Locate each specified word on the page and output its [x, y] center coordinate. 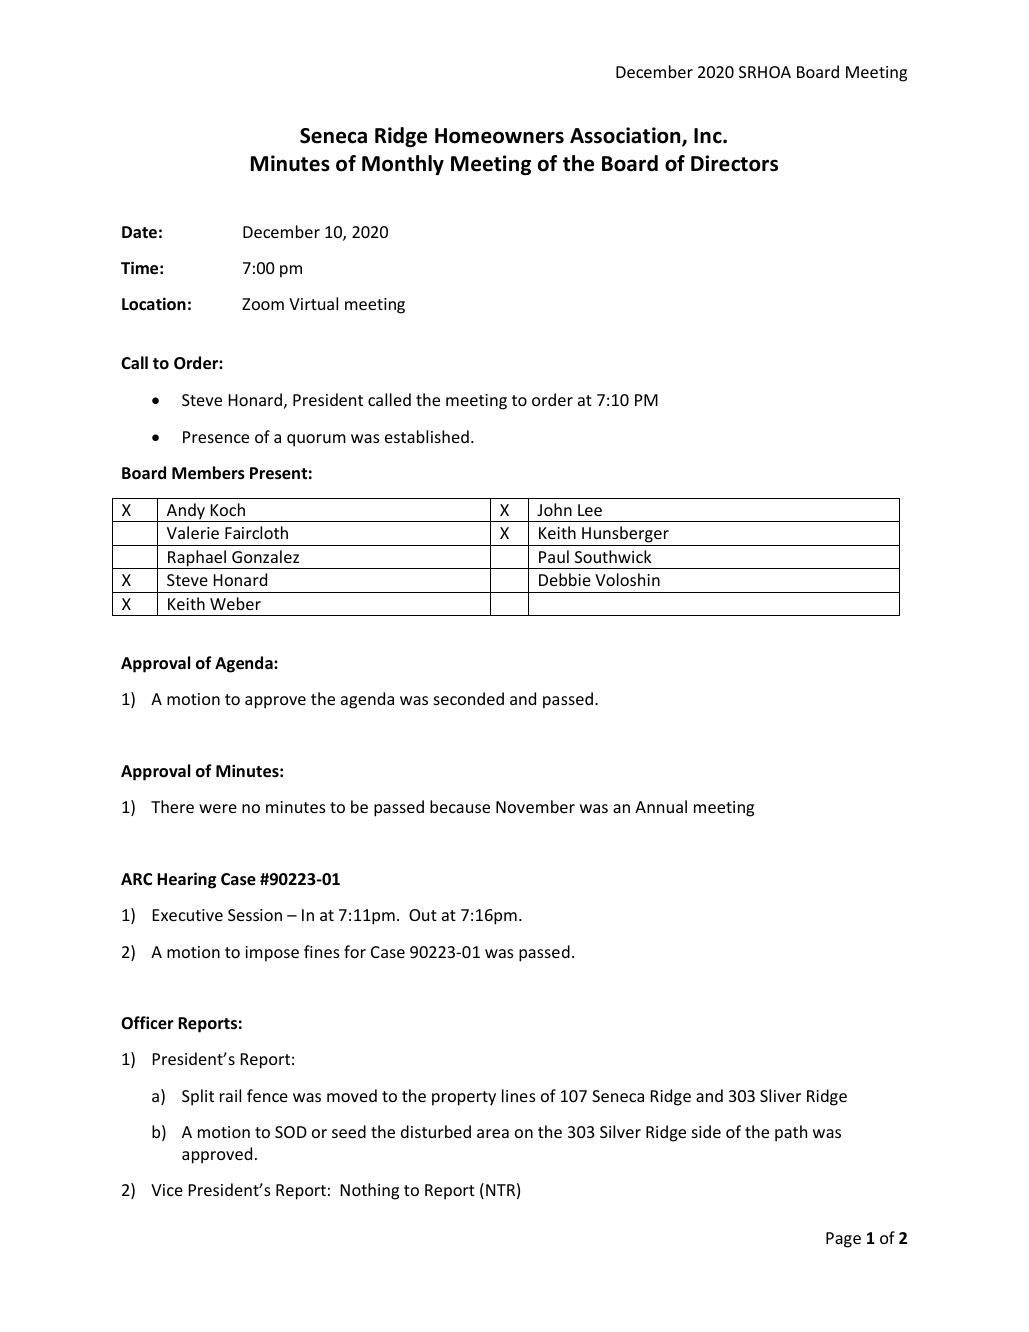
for [355, 951]
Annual [661, 806]
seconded [469, 698]
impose [272, 954]
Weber [235, 603]
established [427, 436]
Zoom [263, 304]
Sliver [780, 1095]
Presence [216, 437]
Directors [734, 163]
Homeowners [499, 136]
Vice [167, 1190]
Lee [590, 510]
